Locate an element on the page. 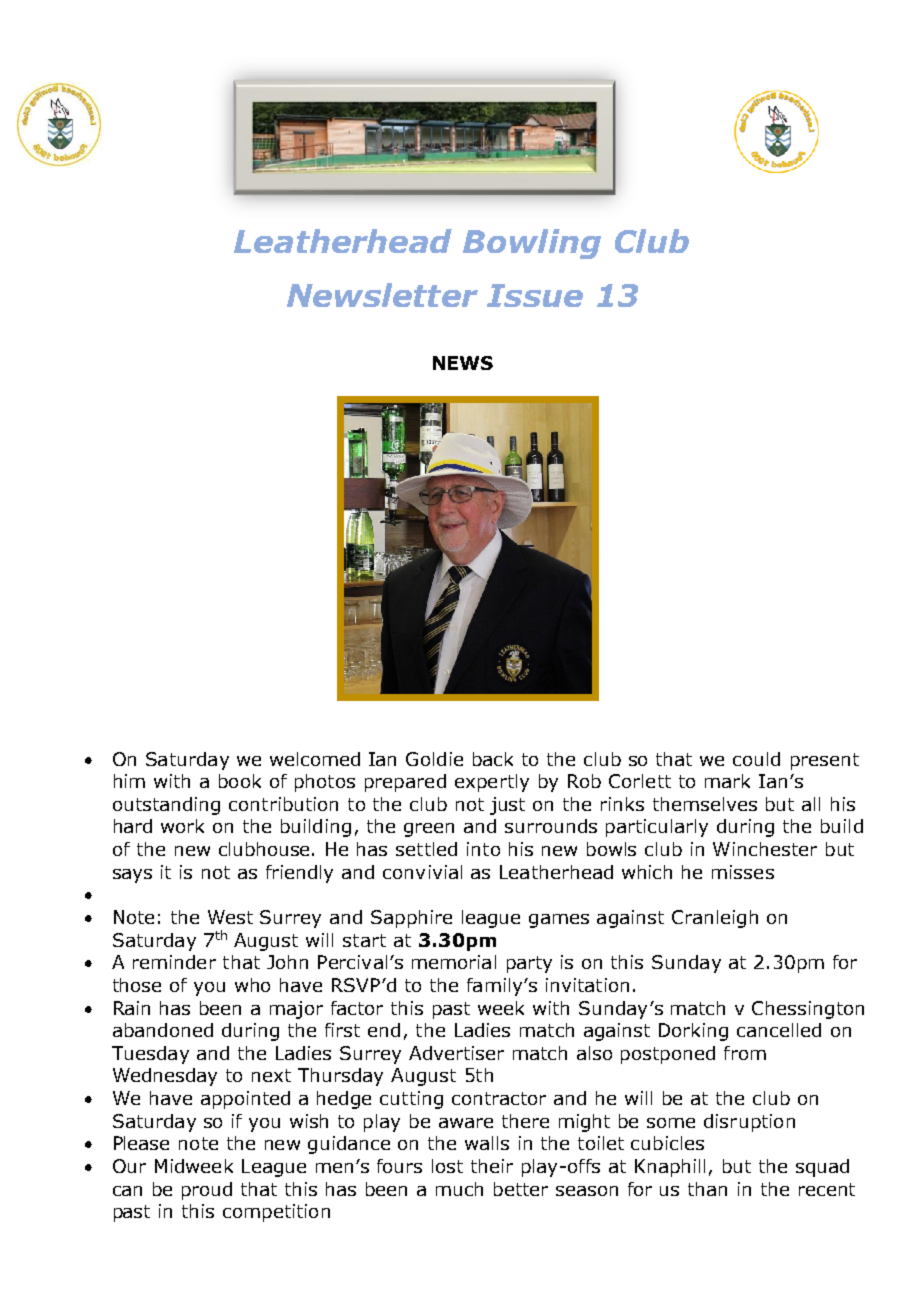  cancelled is located at coordinates (779, 1030).
